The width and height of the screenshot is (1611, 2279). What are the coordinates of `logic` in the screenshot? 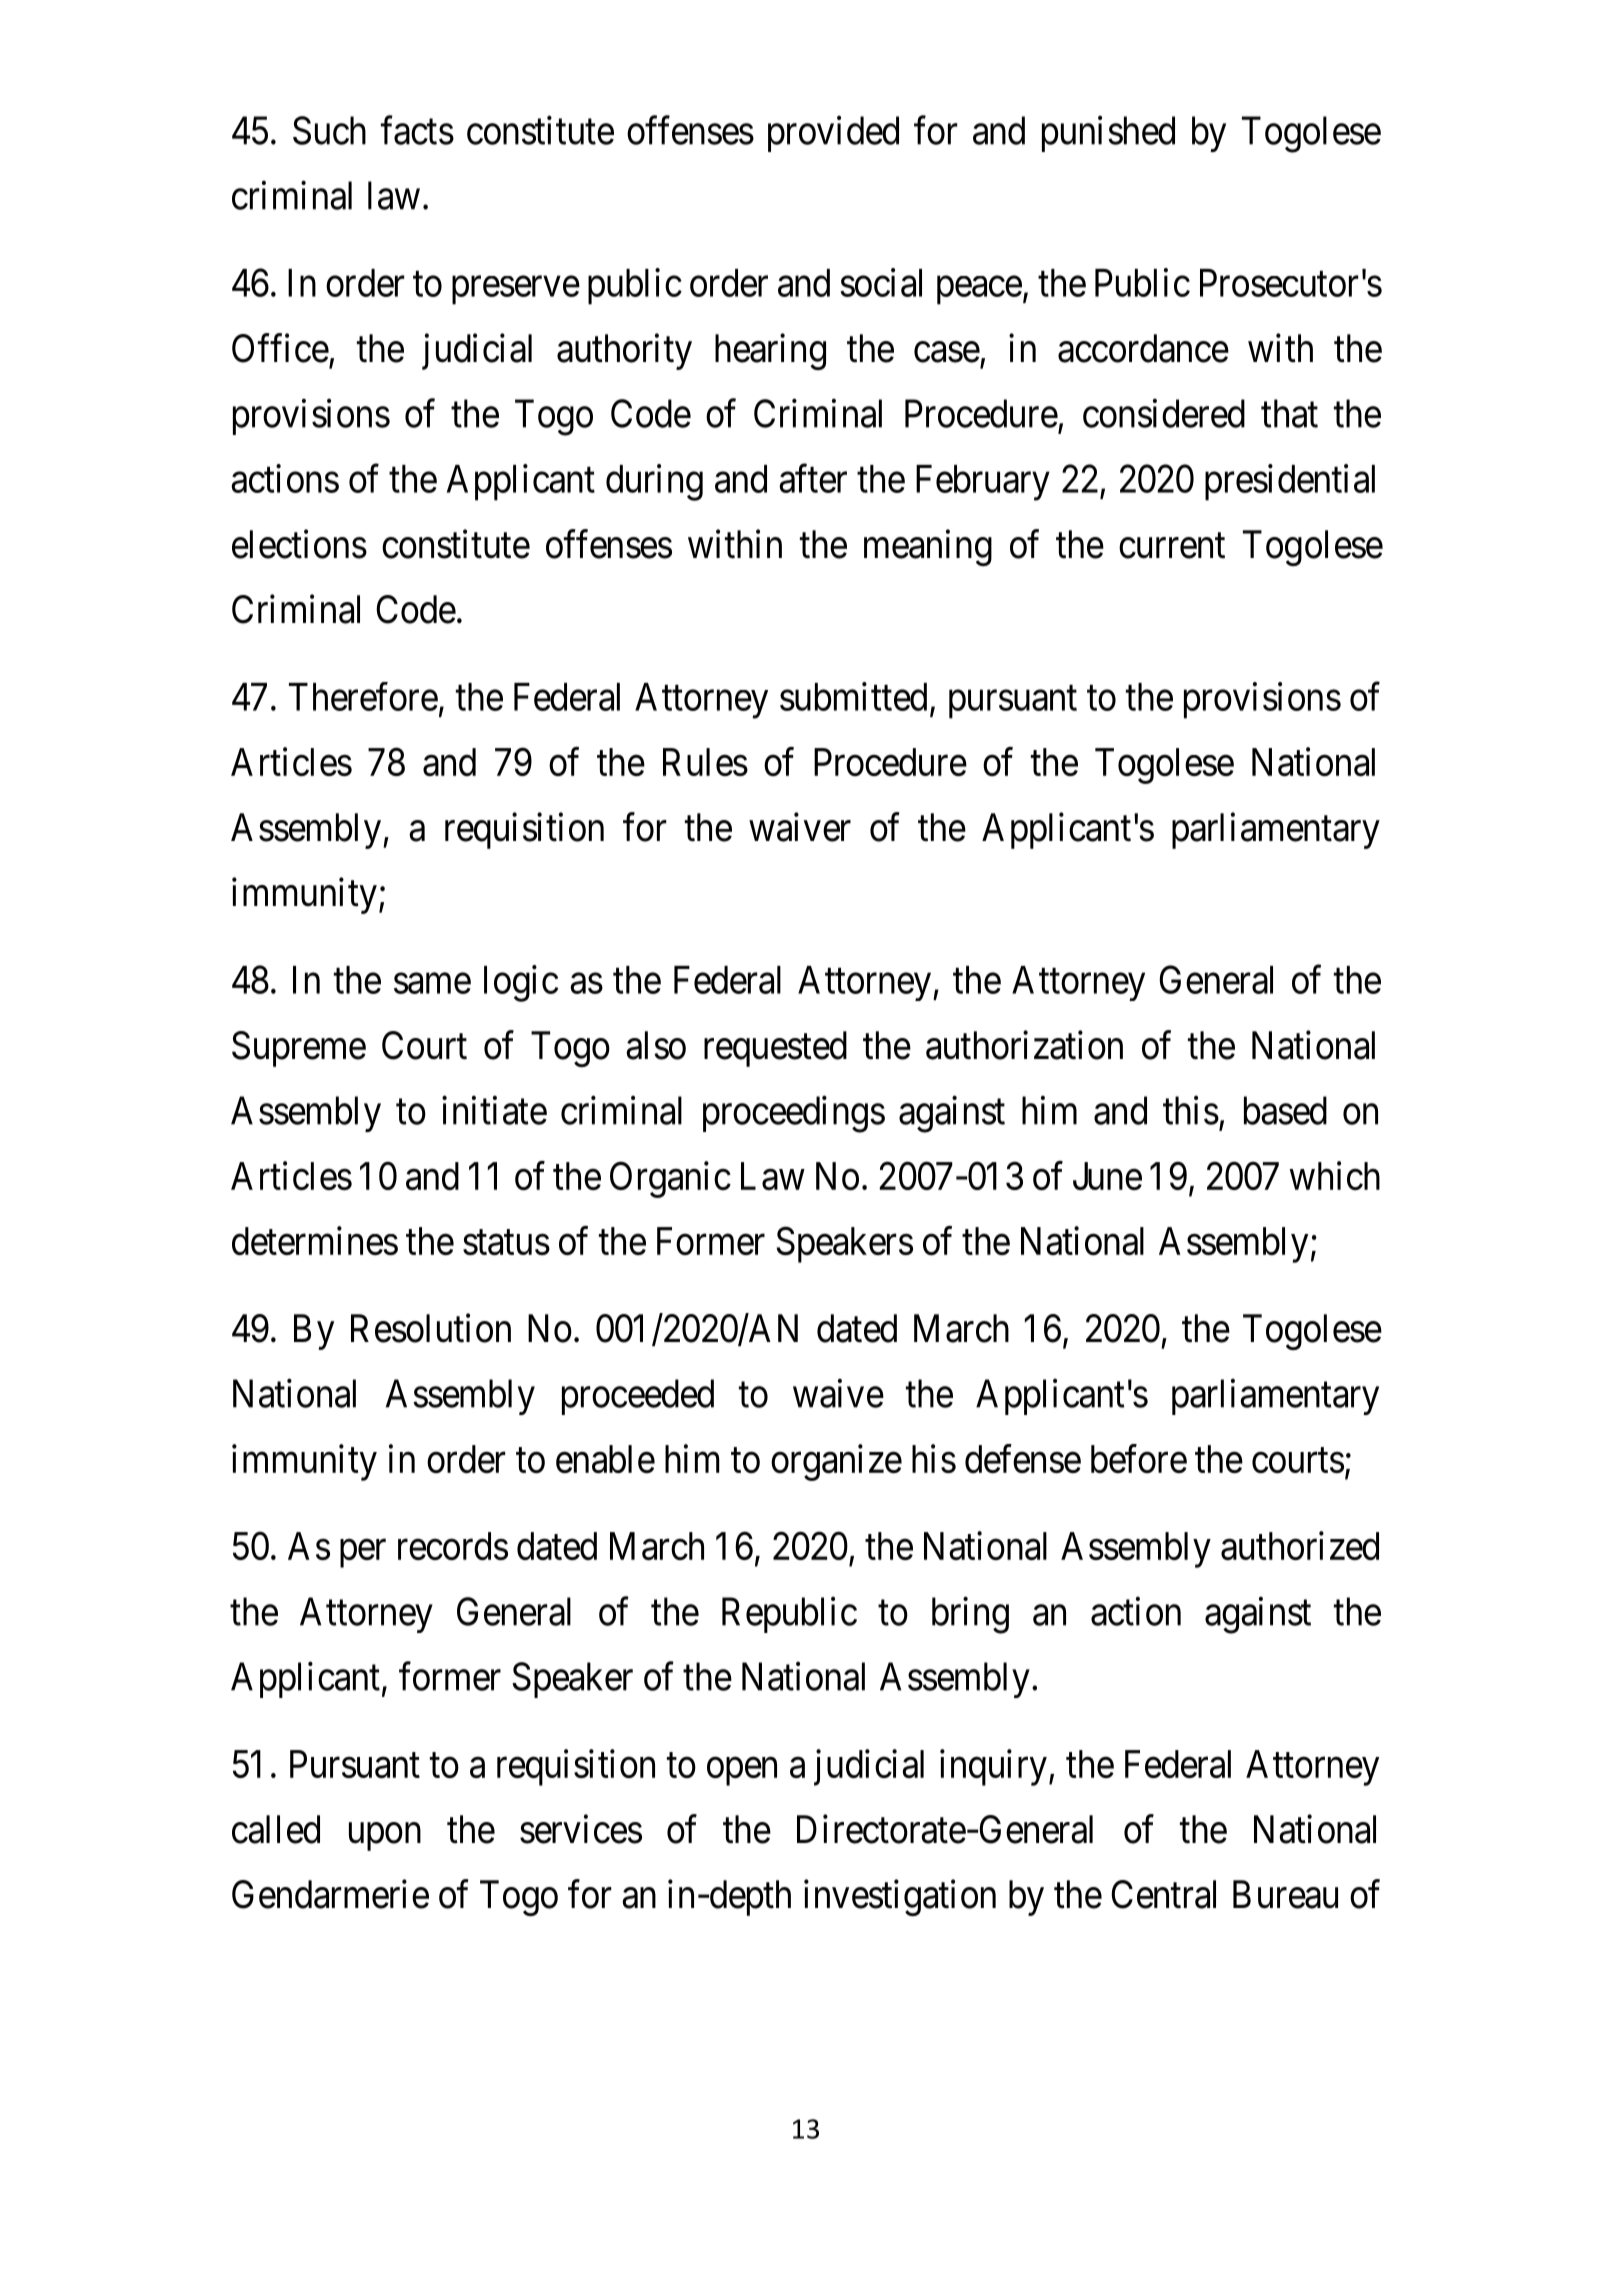 It's located at (521, 983).
